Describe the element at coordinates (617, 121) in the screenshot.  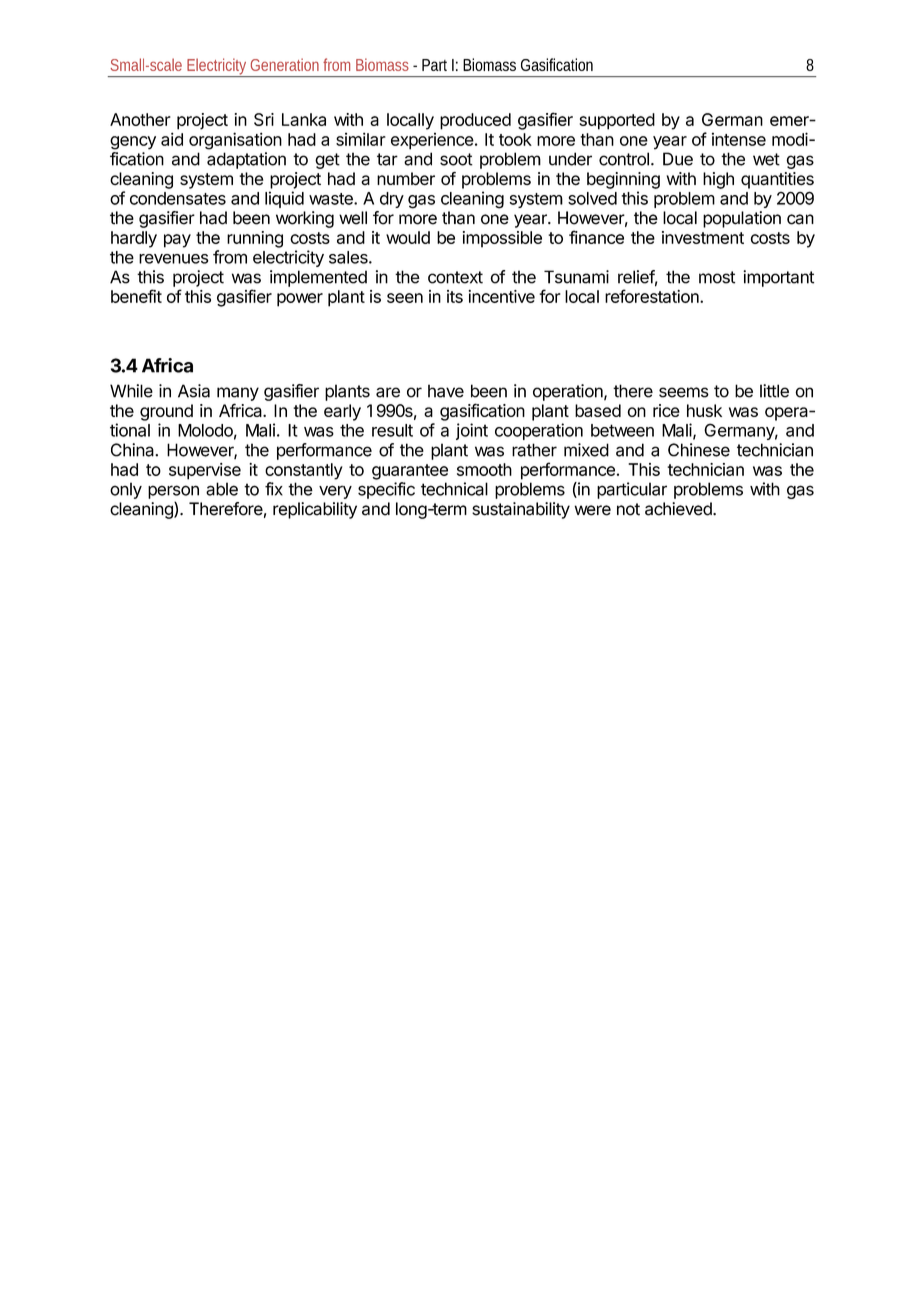
I see `supported` at that location.
